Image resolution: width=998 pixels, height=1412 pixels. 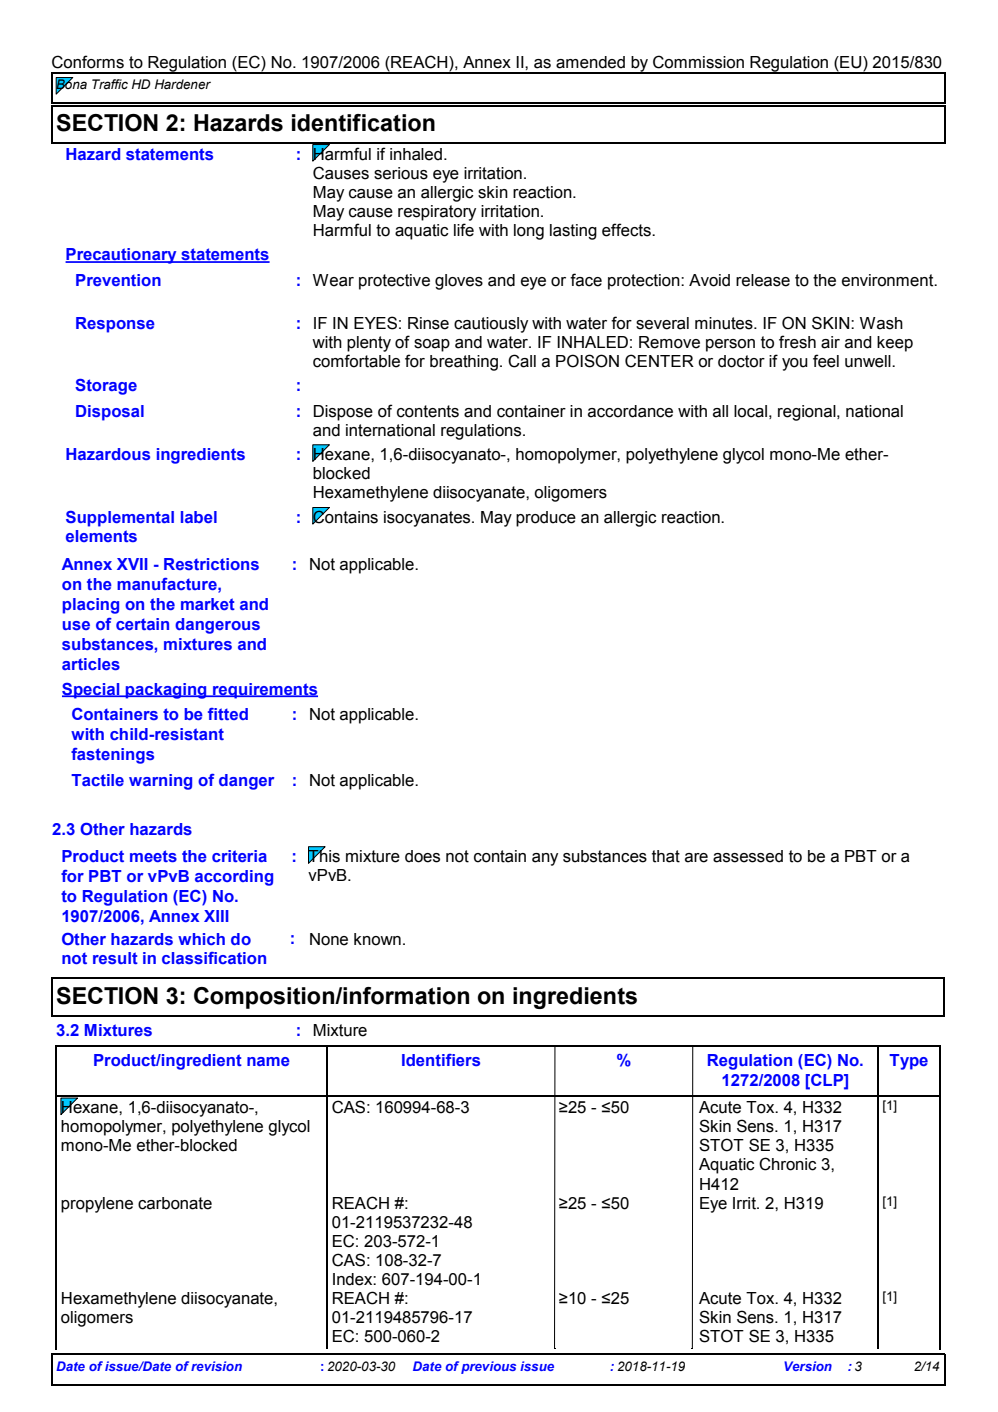 What do you see at coordinates (214, 958) in the page?
I see `classification` at bounding box center [214, 958].
